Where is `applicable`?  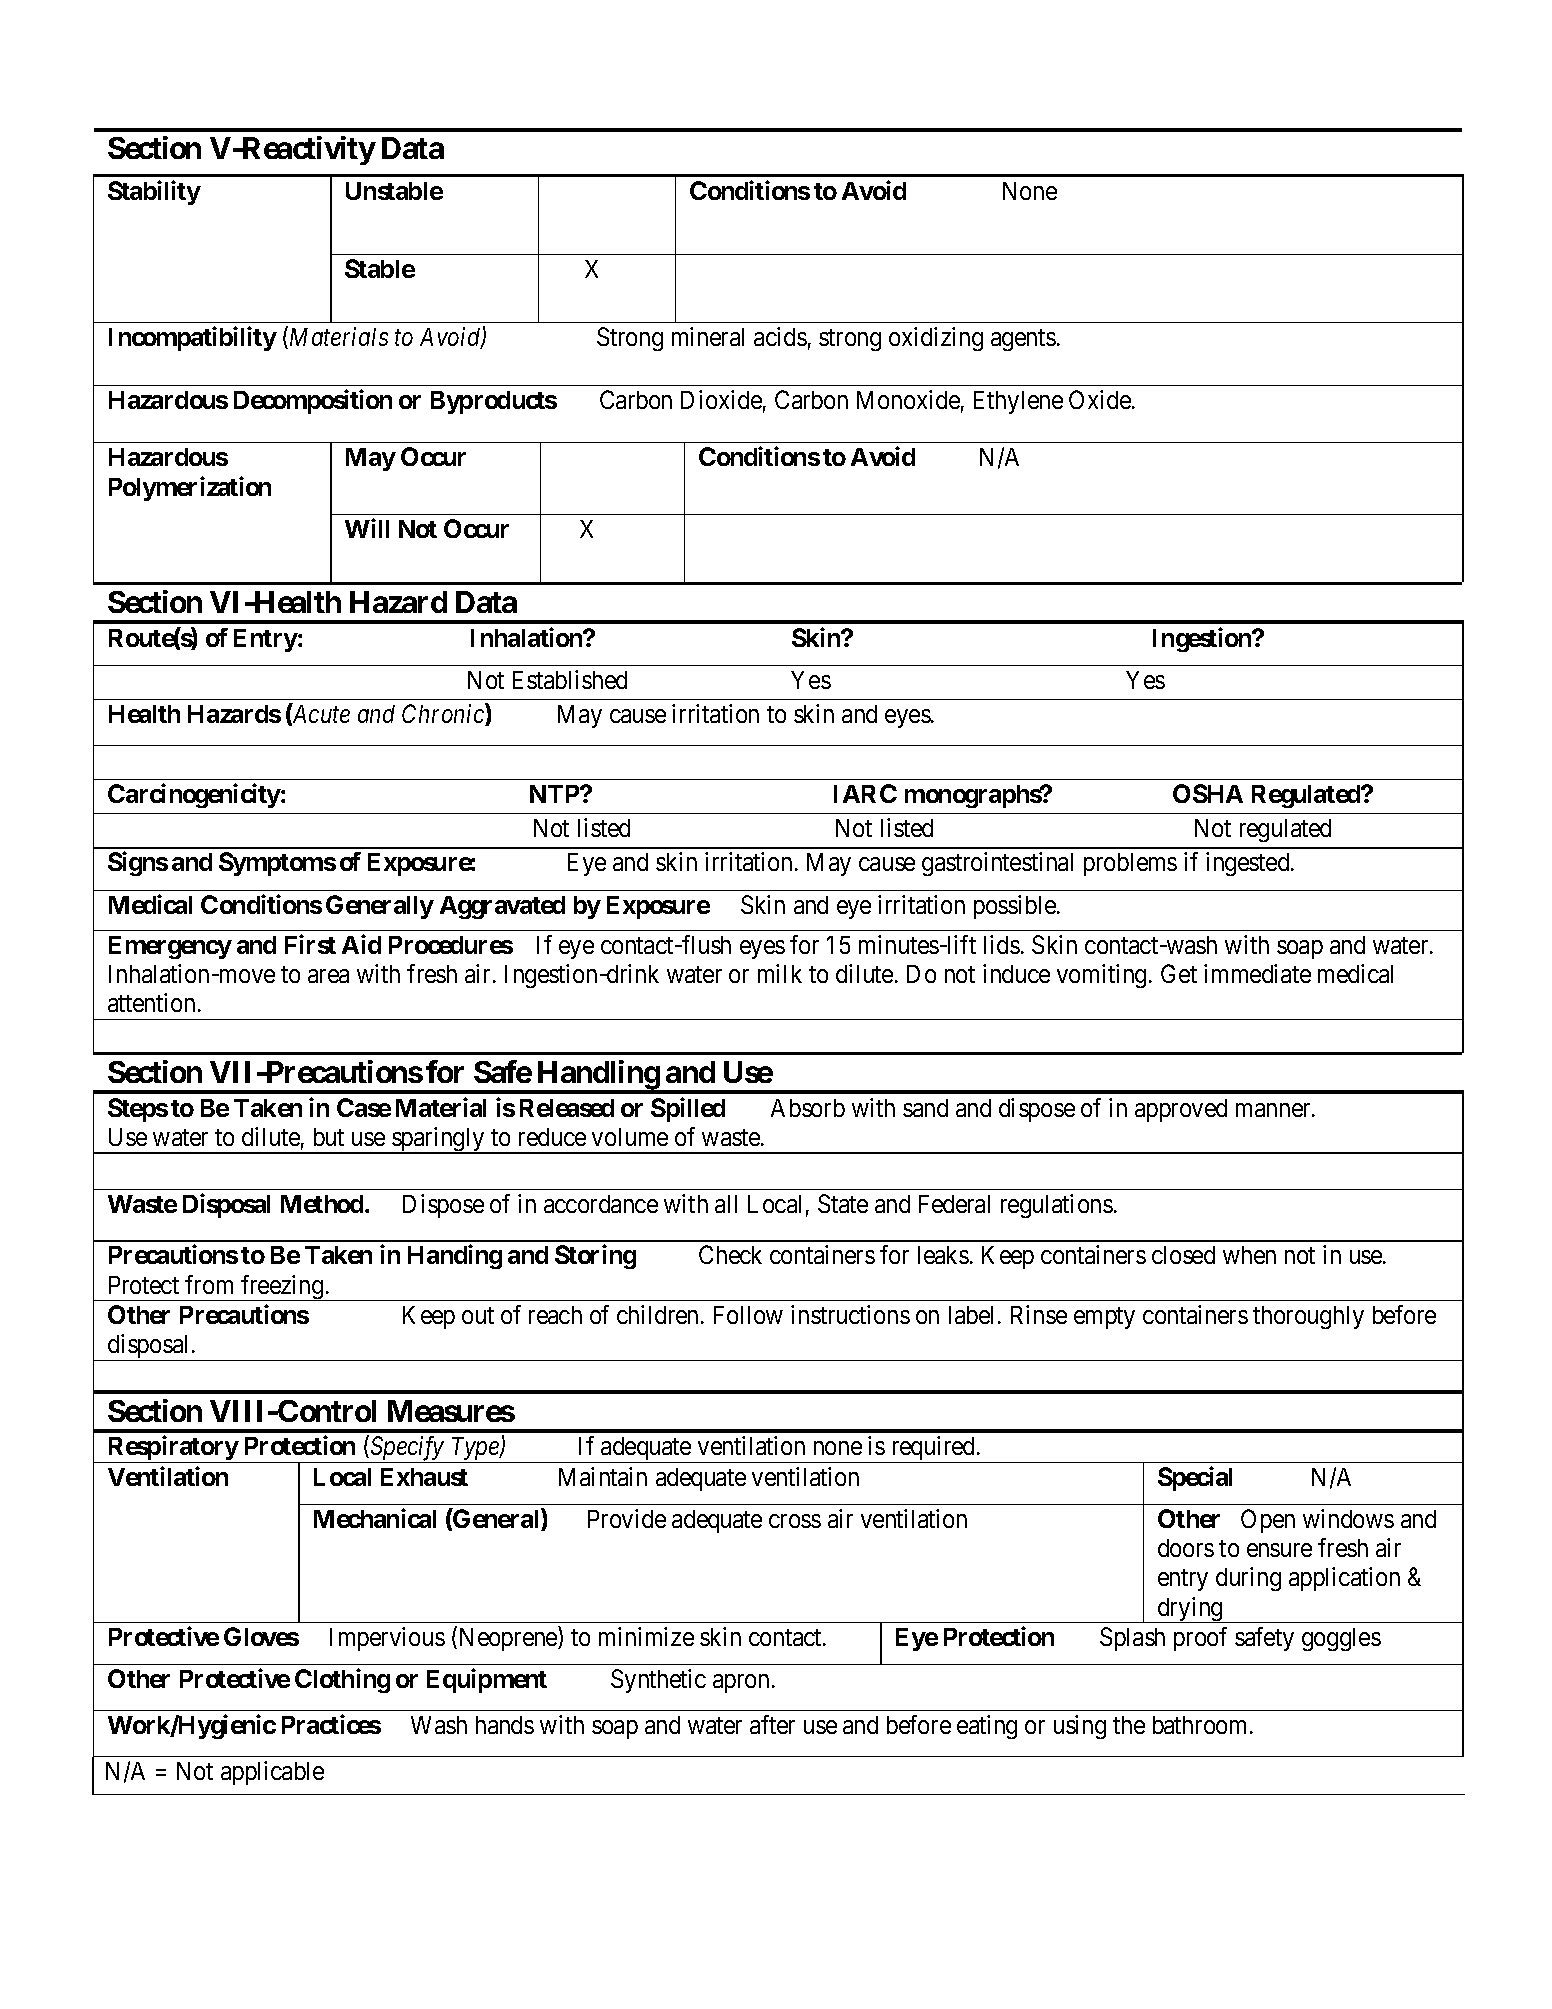 applicable is located at coordinates (272, 1773).
